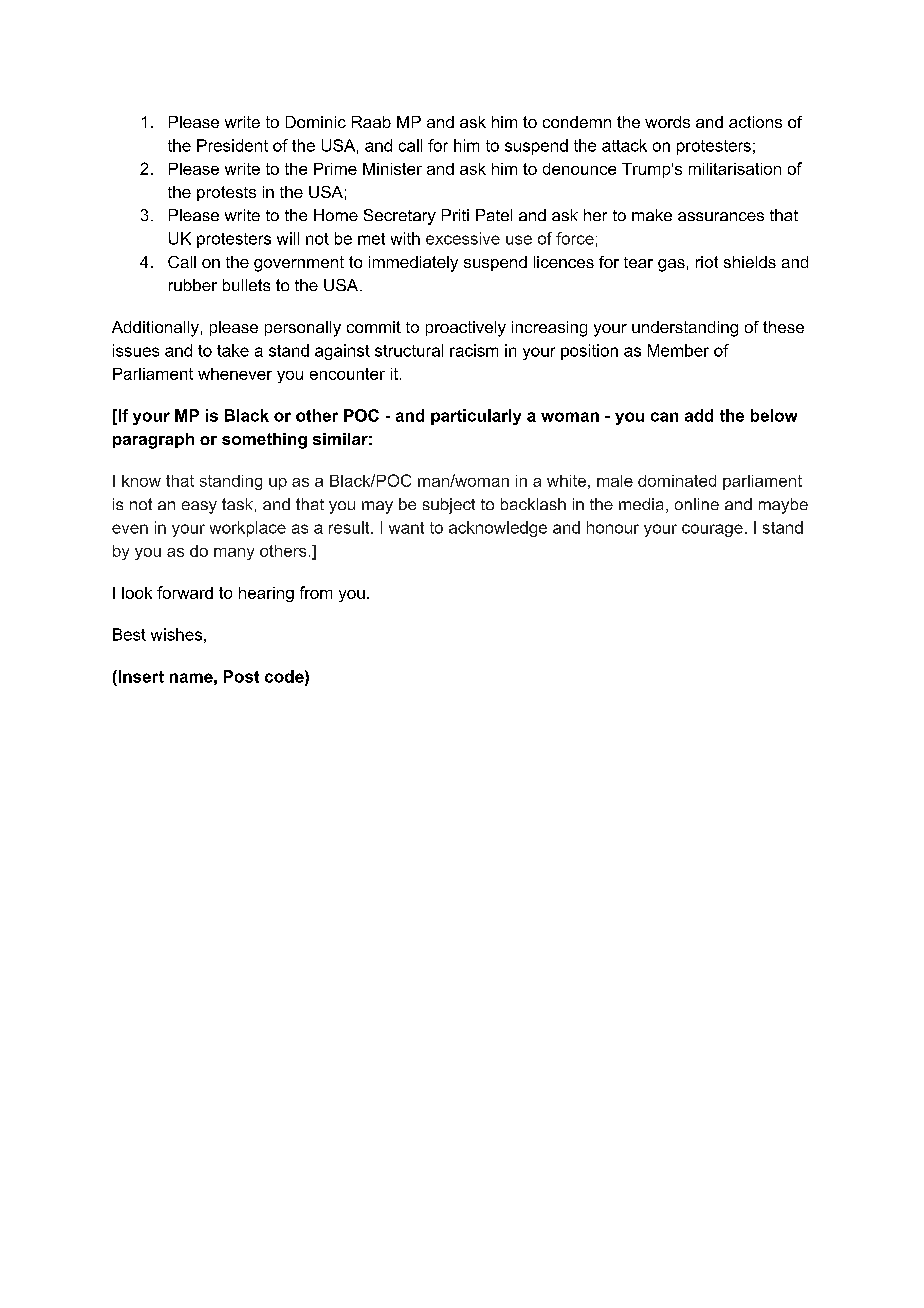  Describe the element at coordinates (406, 528) in the screenshot. I see `want` at that location.
